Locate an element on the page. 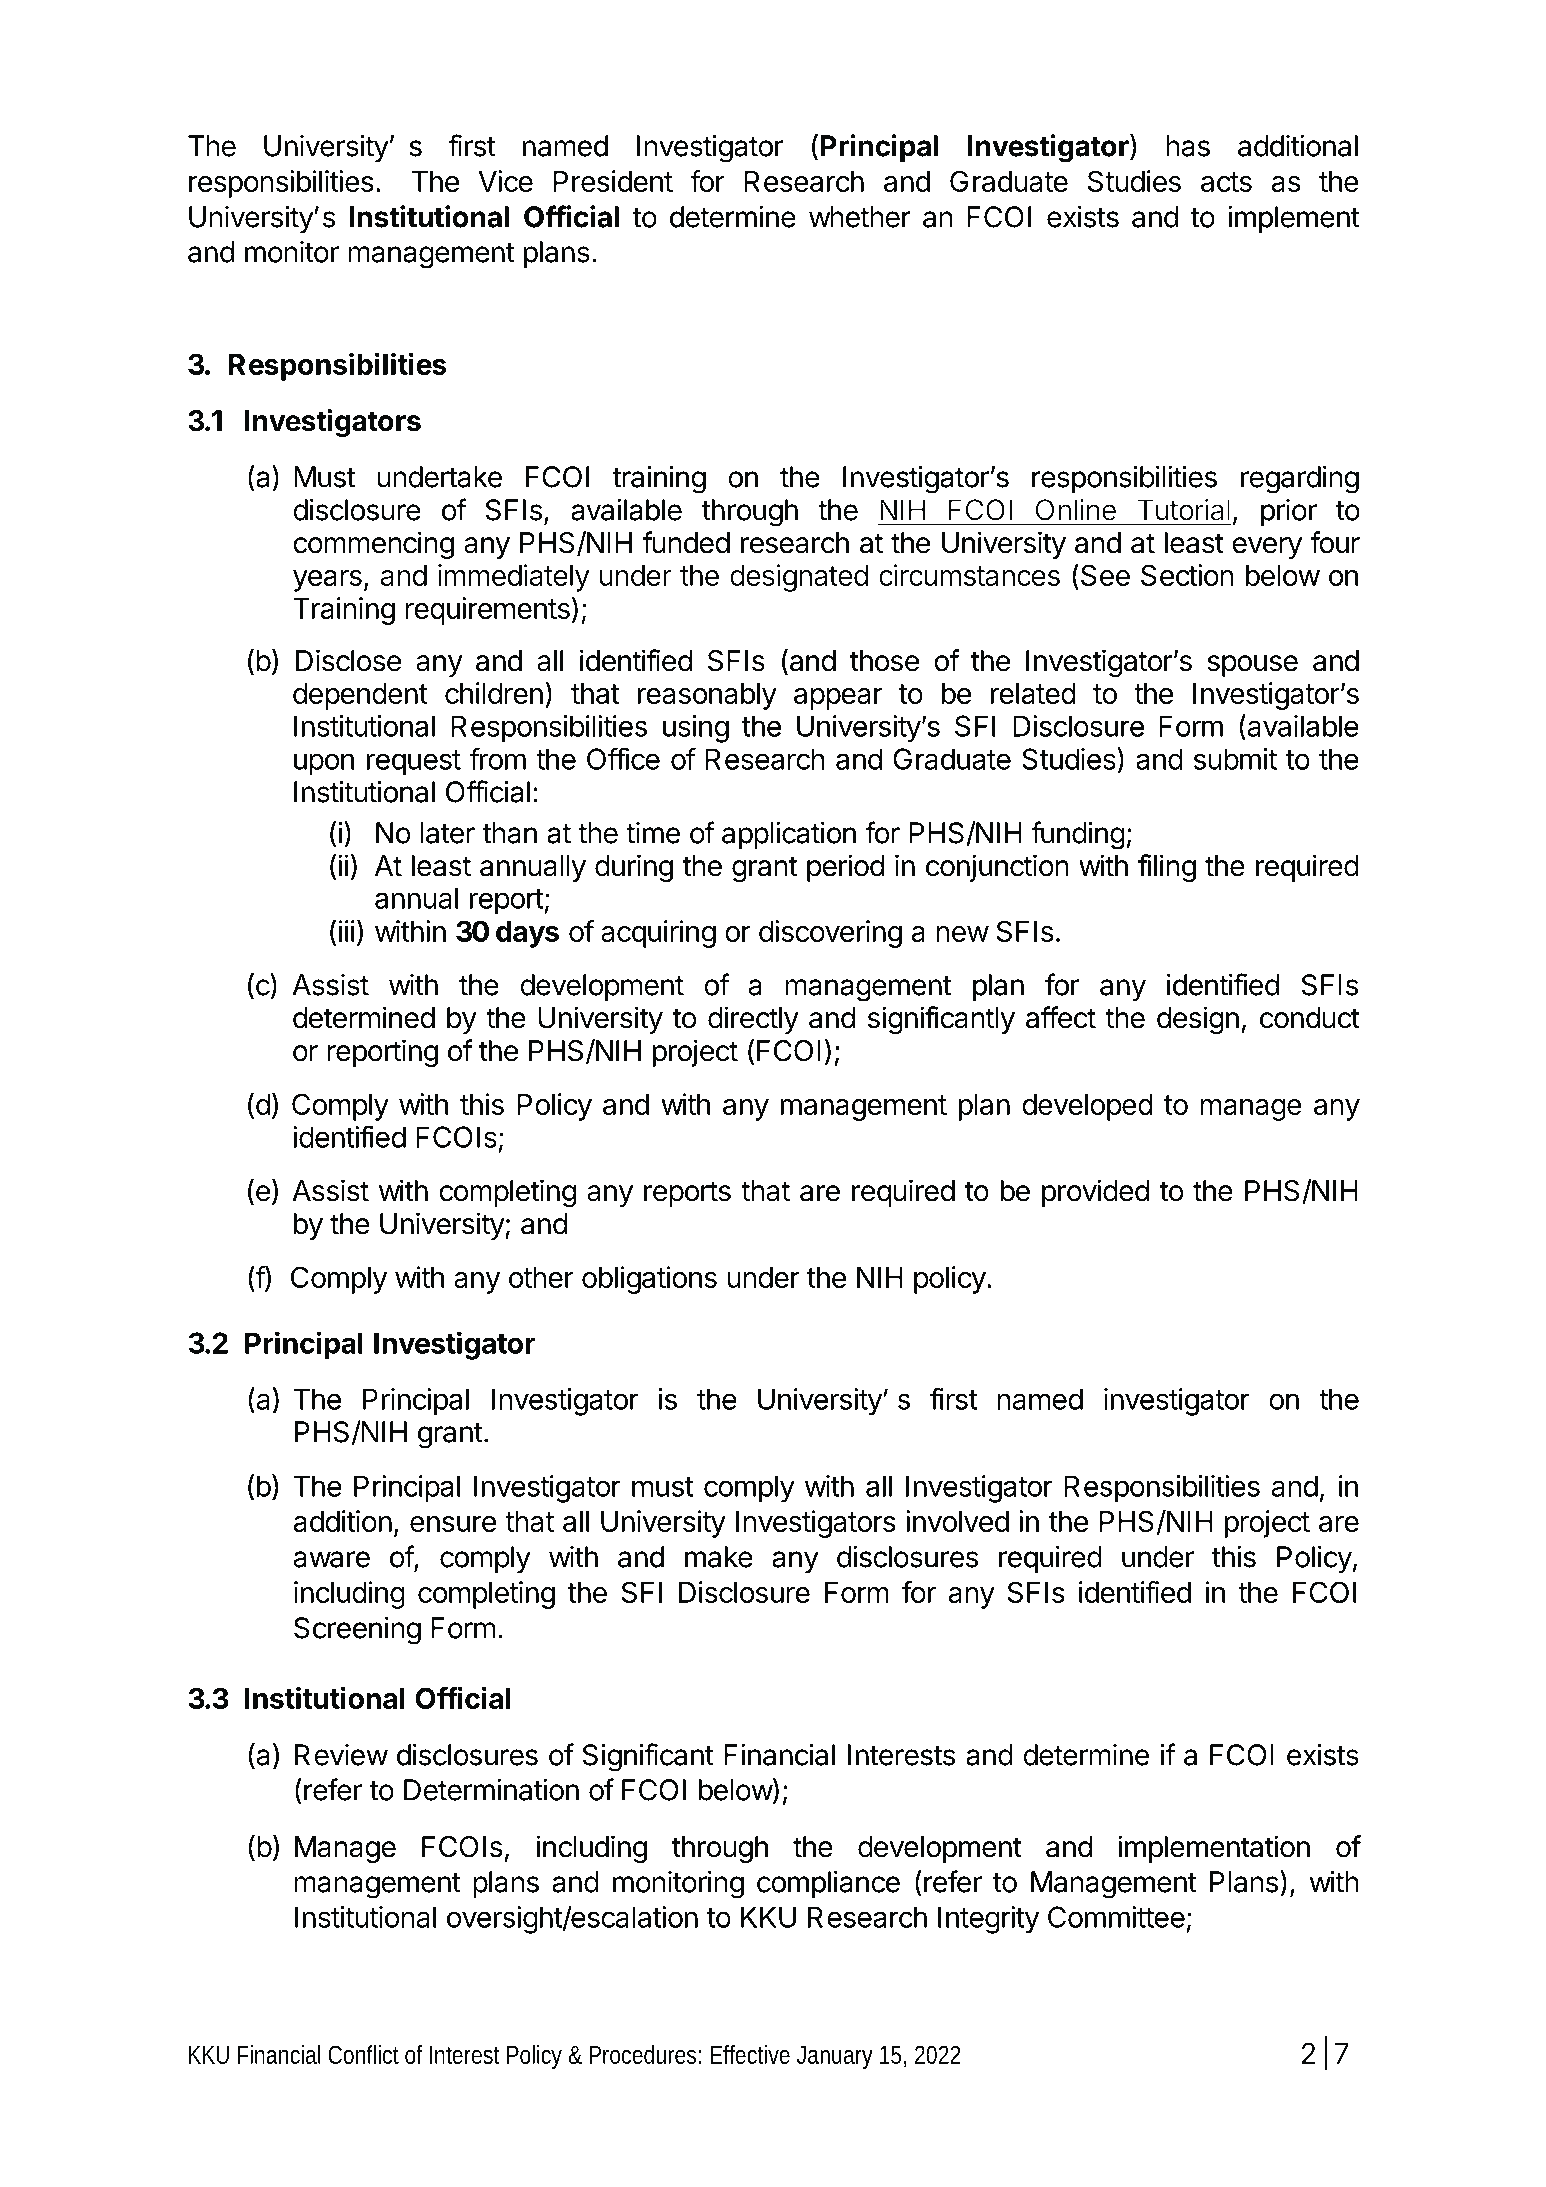 Image resolution: width=1546 pixels, height=2187 pixels. requirements is located at coordinates (487, 611).
